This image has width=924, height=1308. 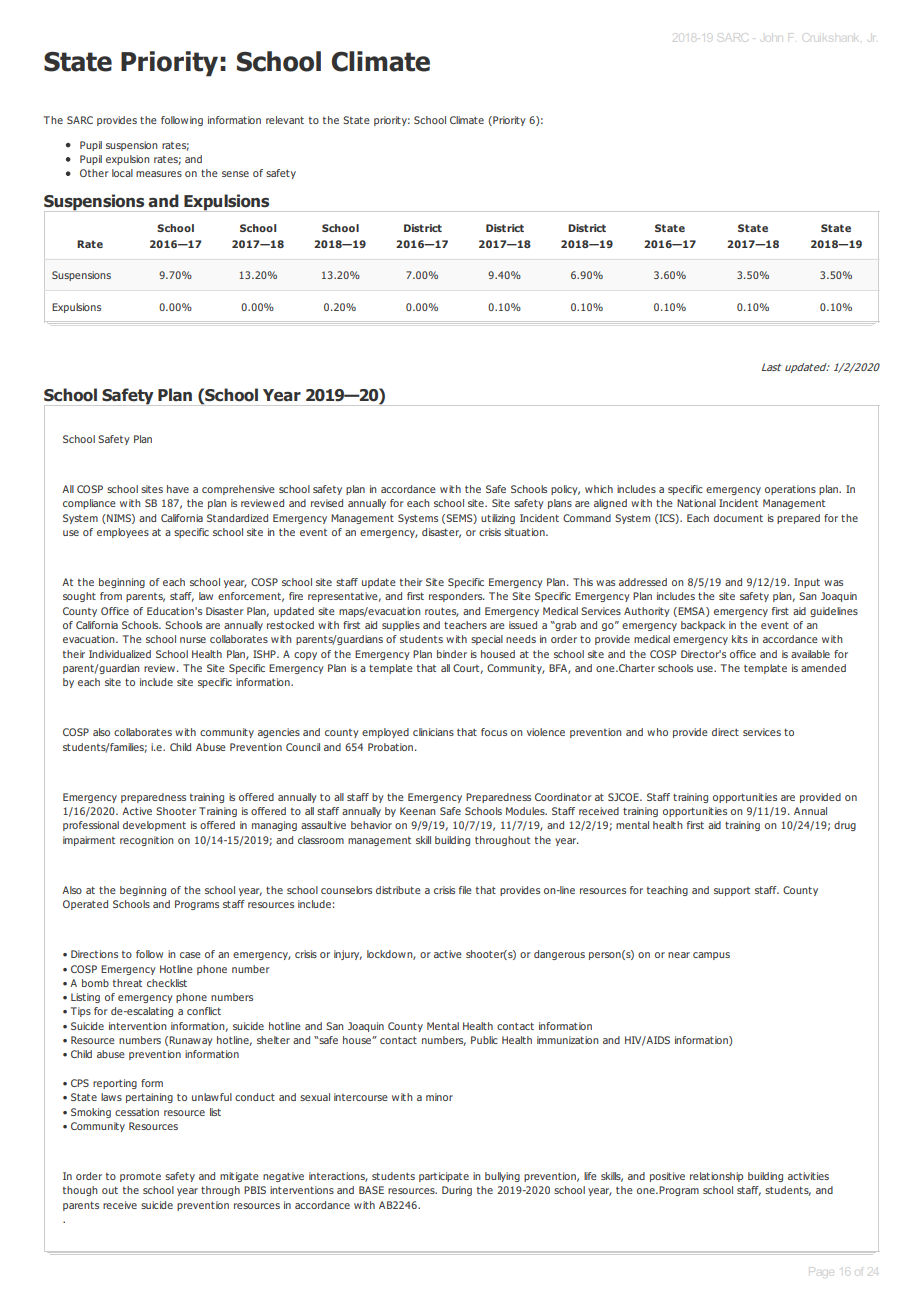 What do you see at coordinates (452, 654) in the image?
I see `binder` at bounding box center [452, 654].
